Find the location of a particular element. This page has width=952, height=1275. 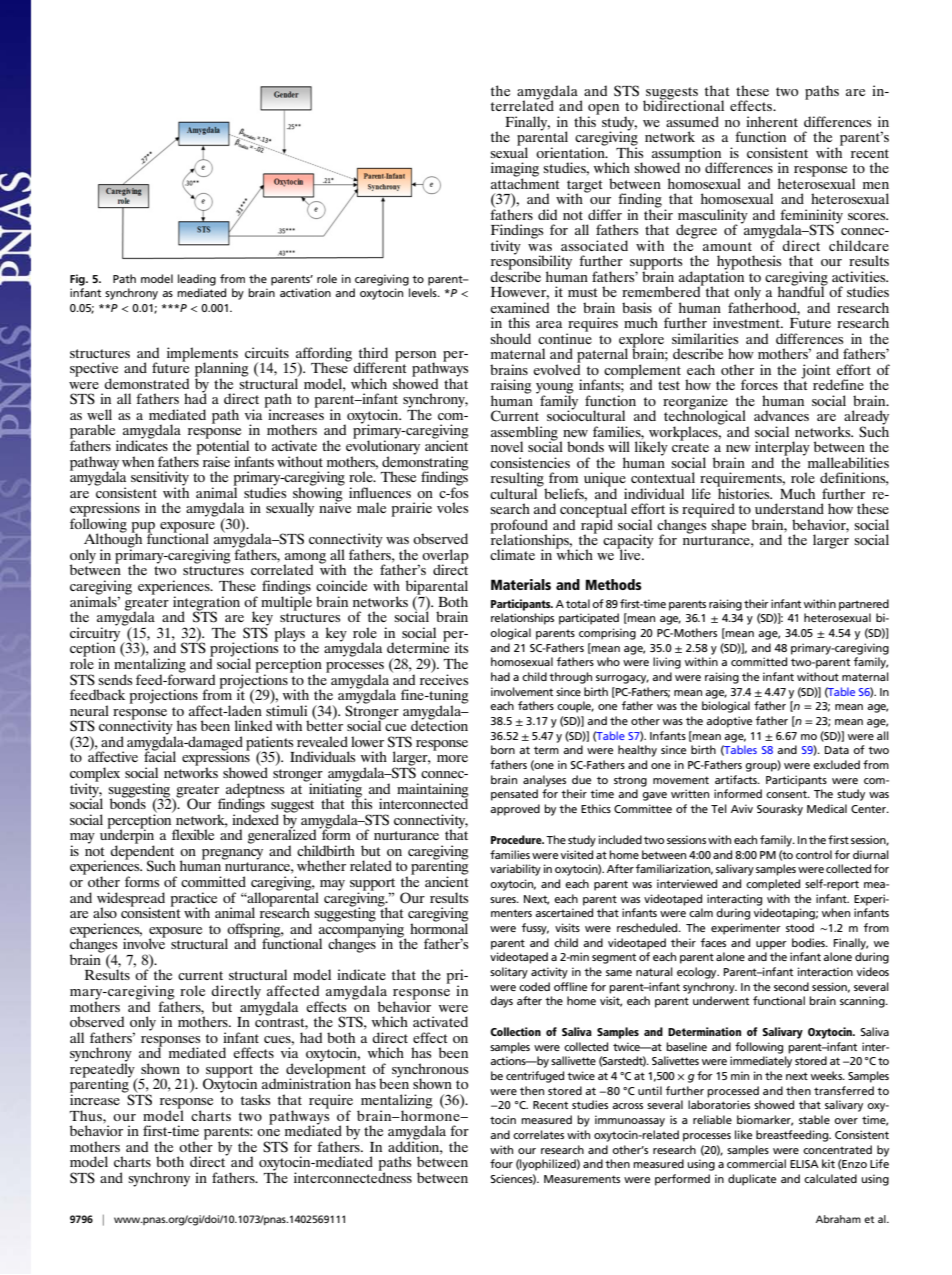

approved is located at coordinates (515, 810).
